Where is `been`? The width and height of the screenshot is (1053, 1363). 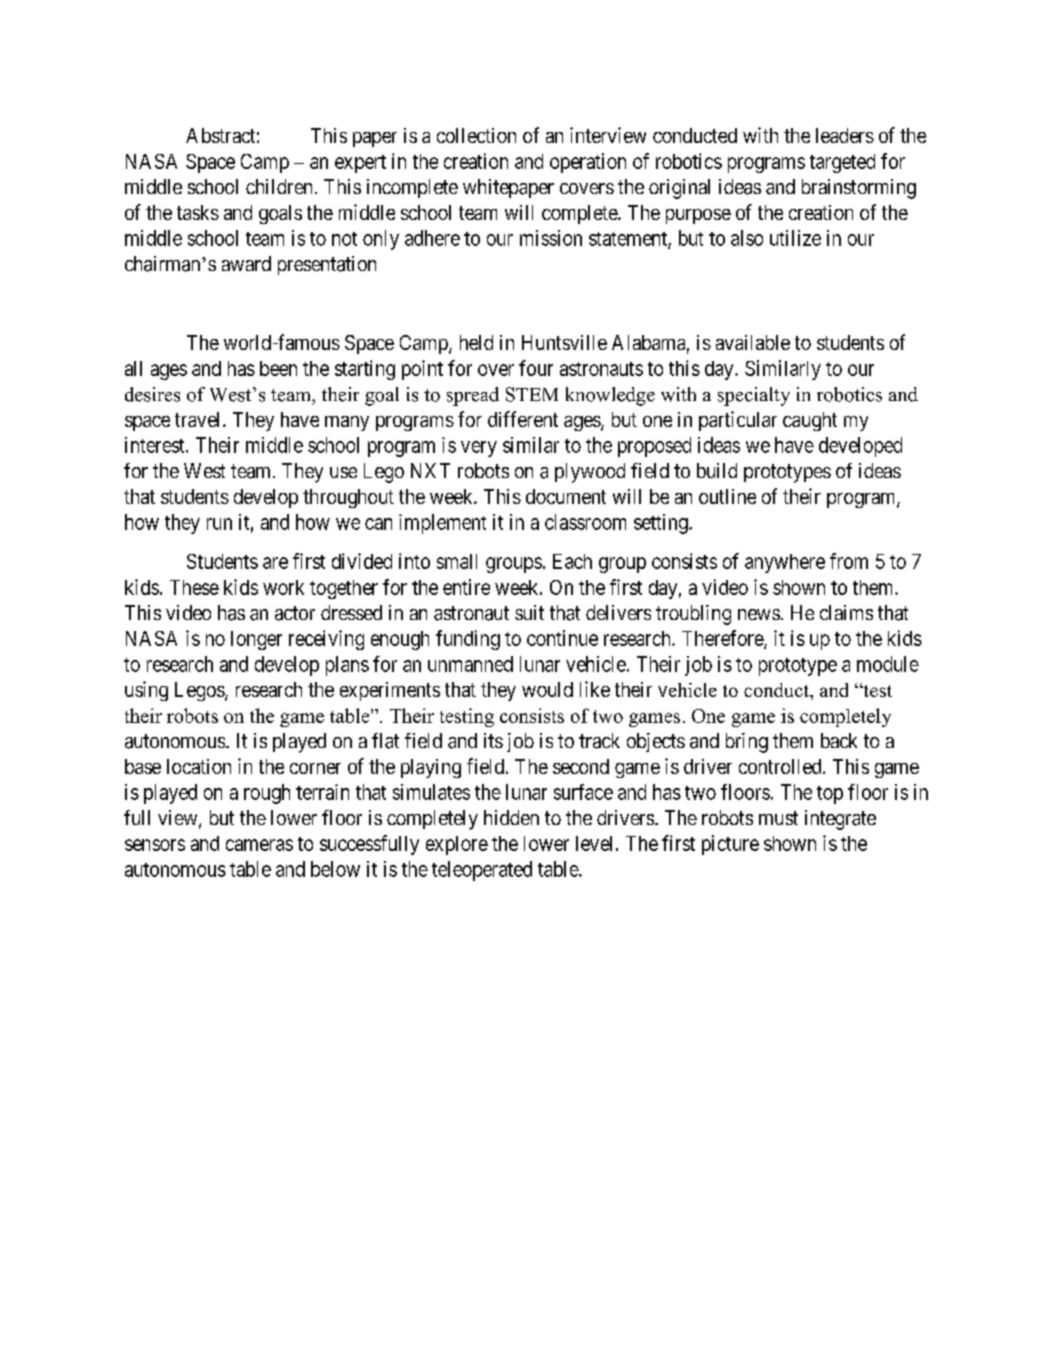 been is located at coordinates (278, 368).
